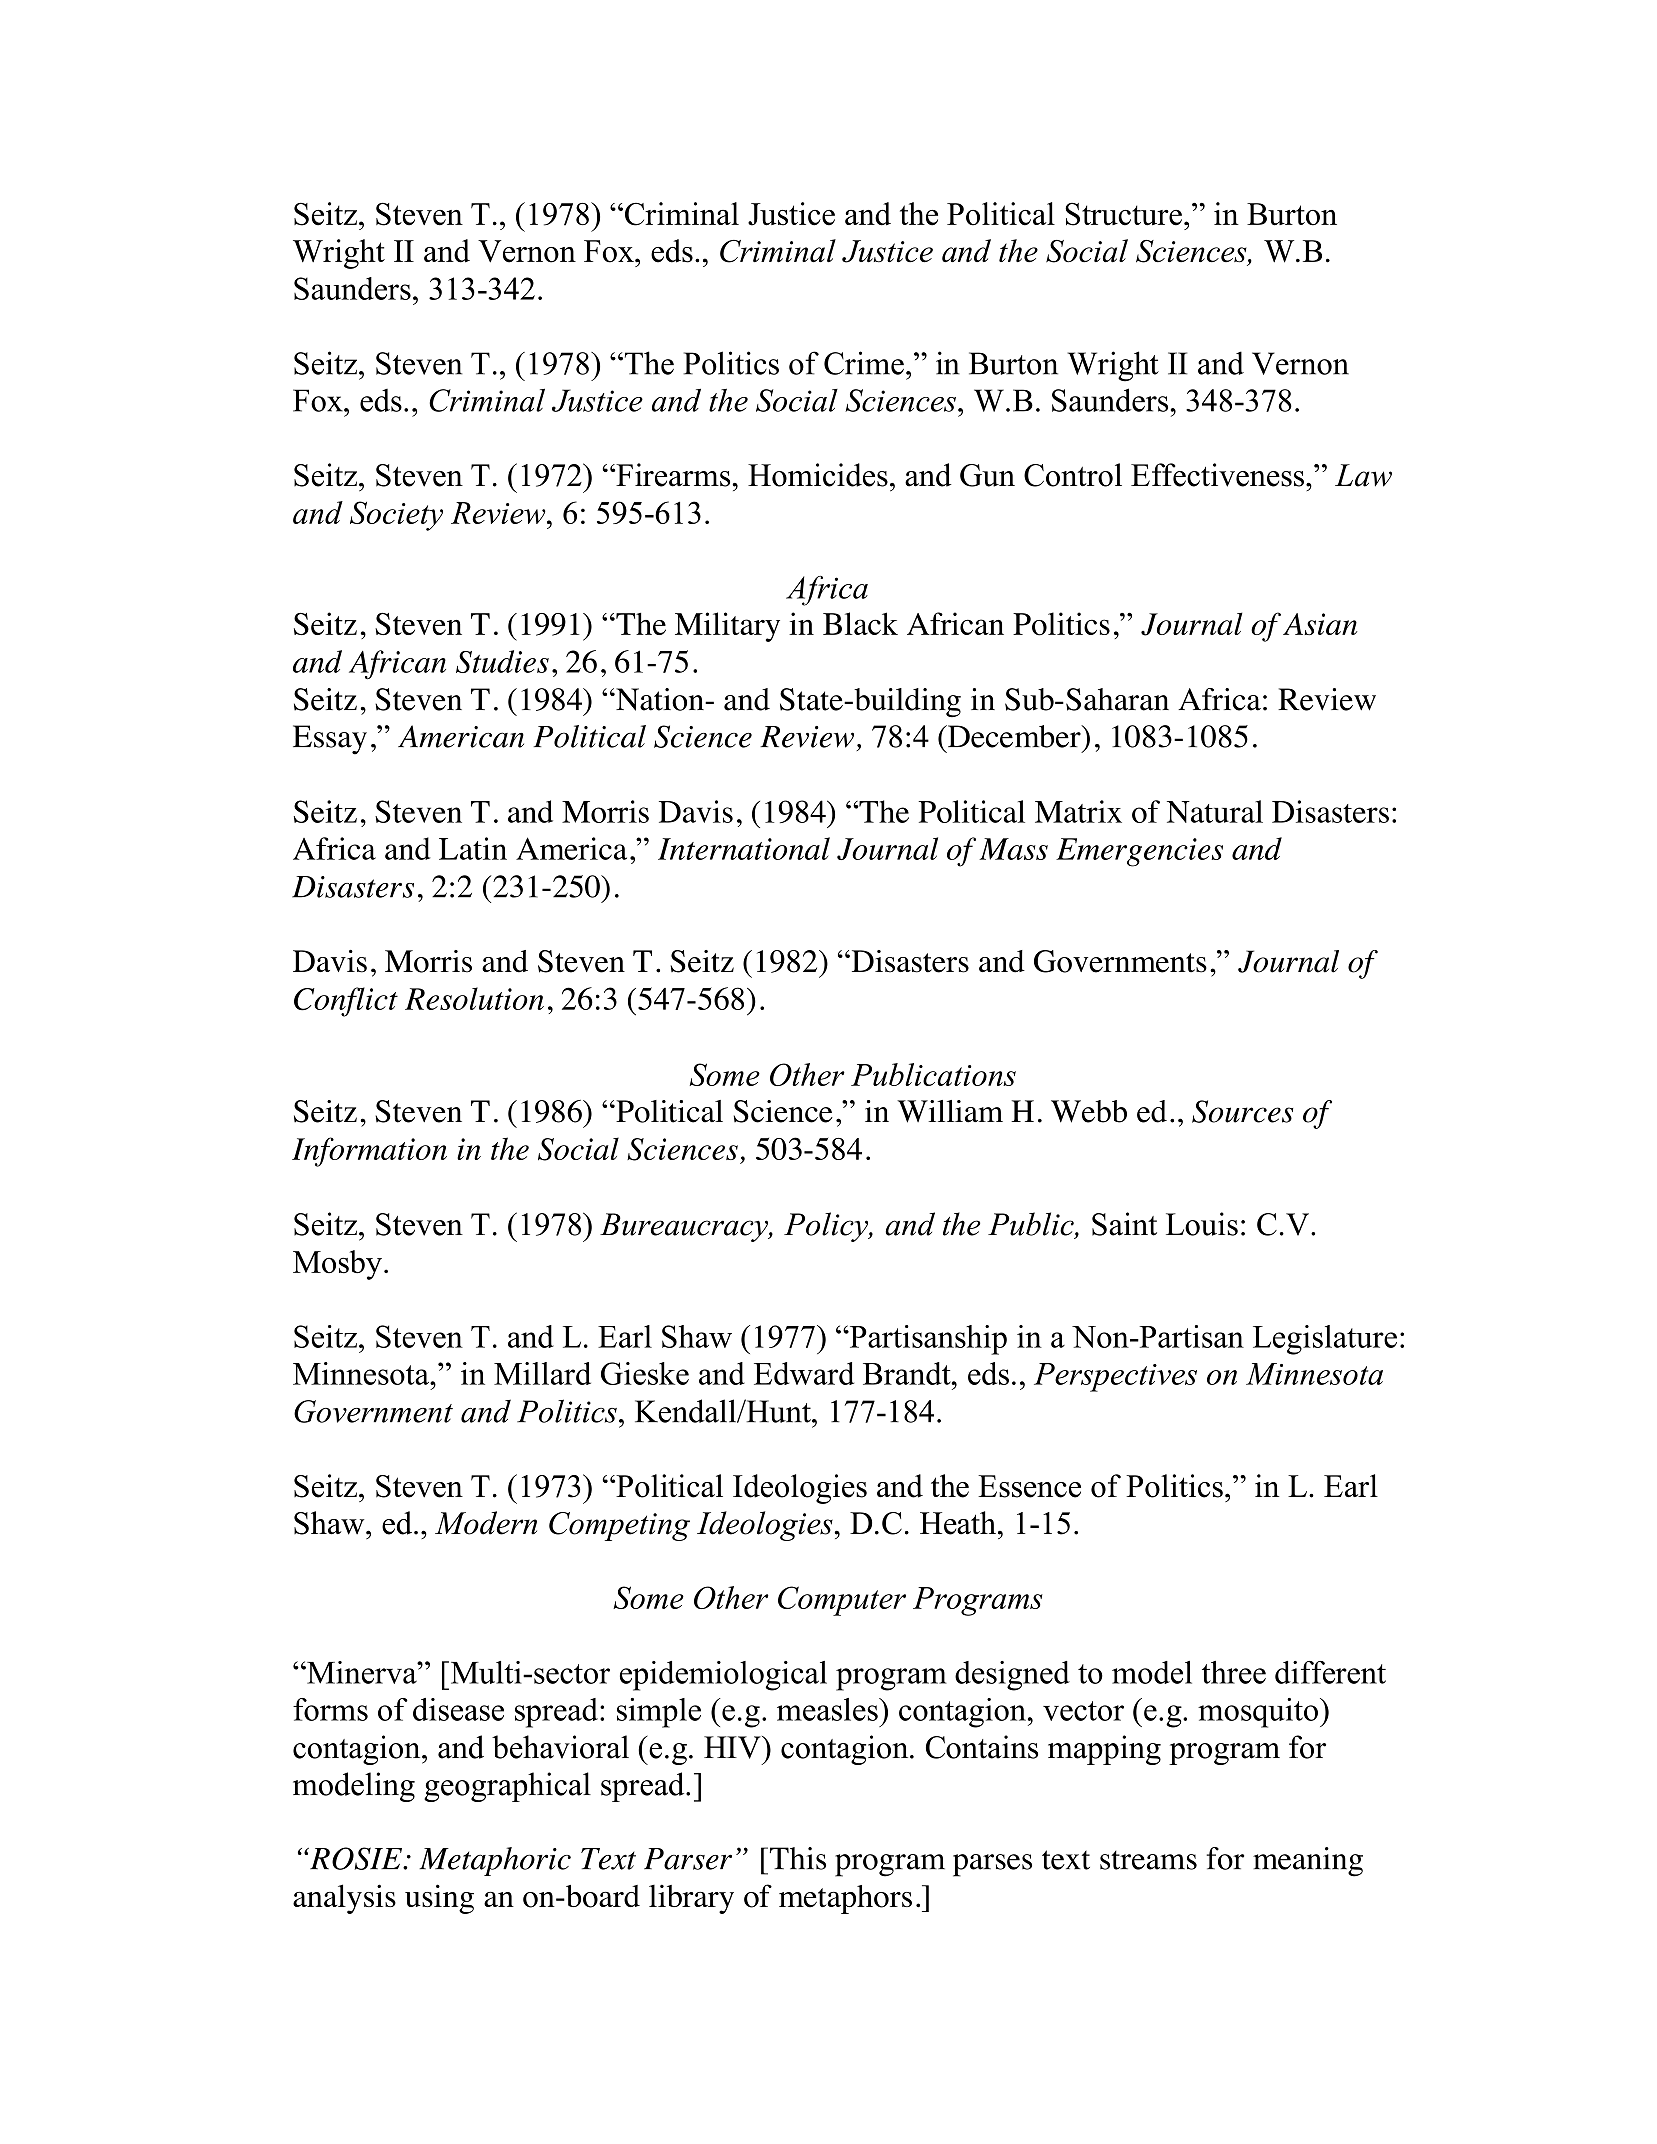  Describe the element at coordinates (474, 998) in the page. I see `Resolution` at that location.
